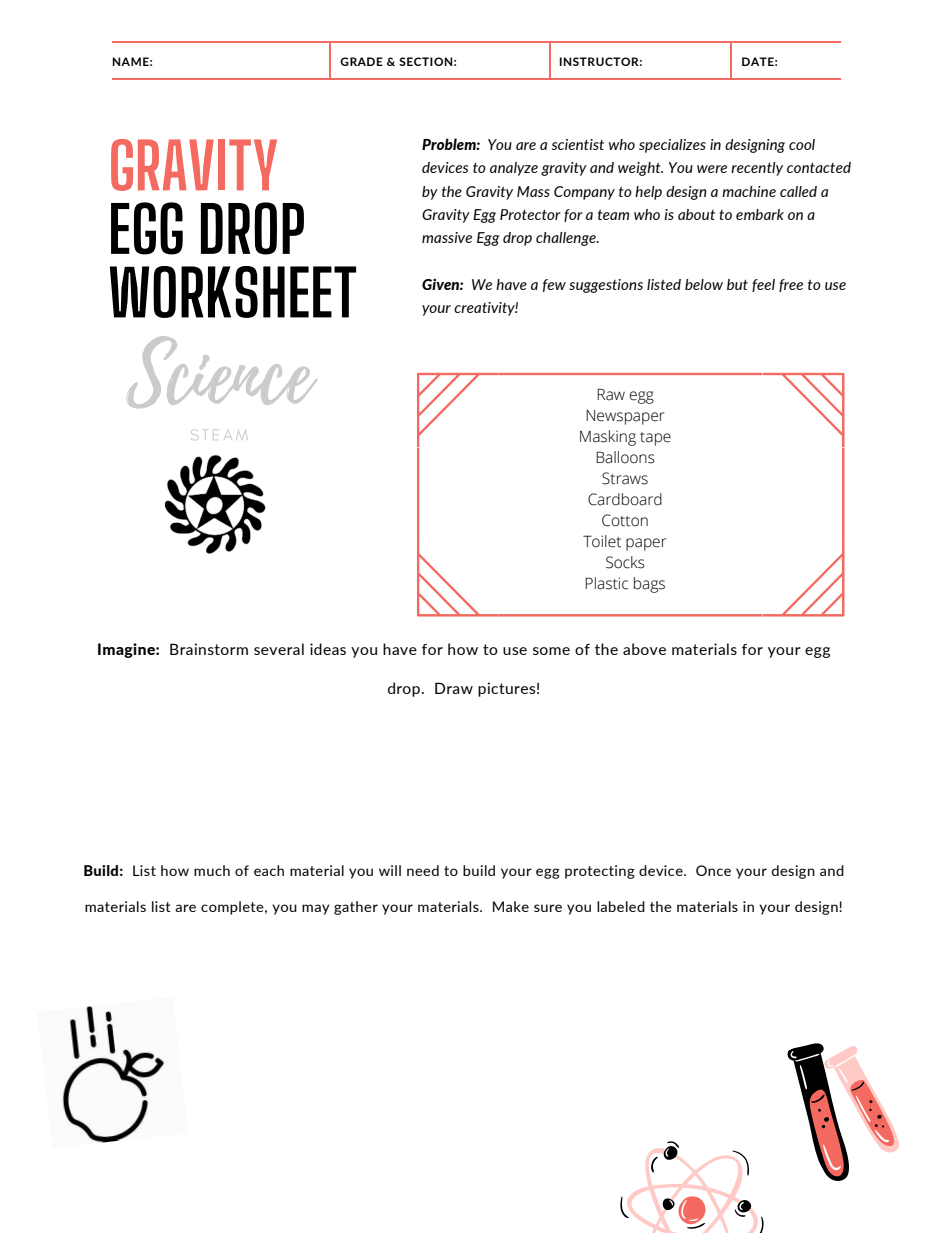 The width and height of the document is (952, 1233). What do you see at coordinates (554, 285) in the document?
I see `few` at bounding box center [554, 285].
